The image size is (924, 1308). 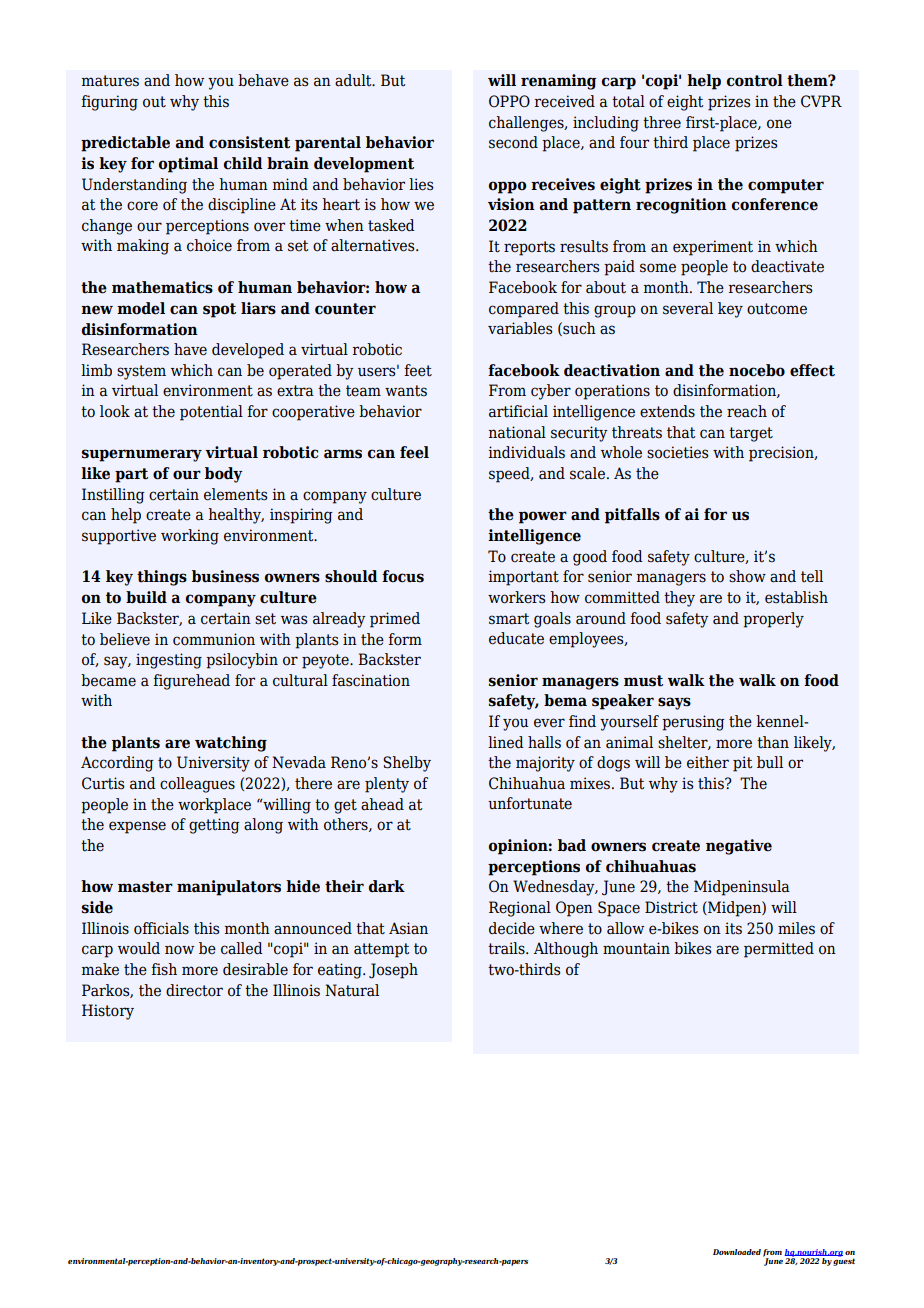 What do you see at coordinates (219, 310) in the screenshot?
I see `spot` at bounding box center [219, 310].
